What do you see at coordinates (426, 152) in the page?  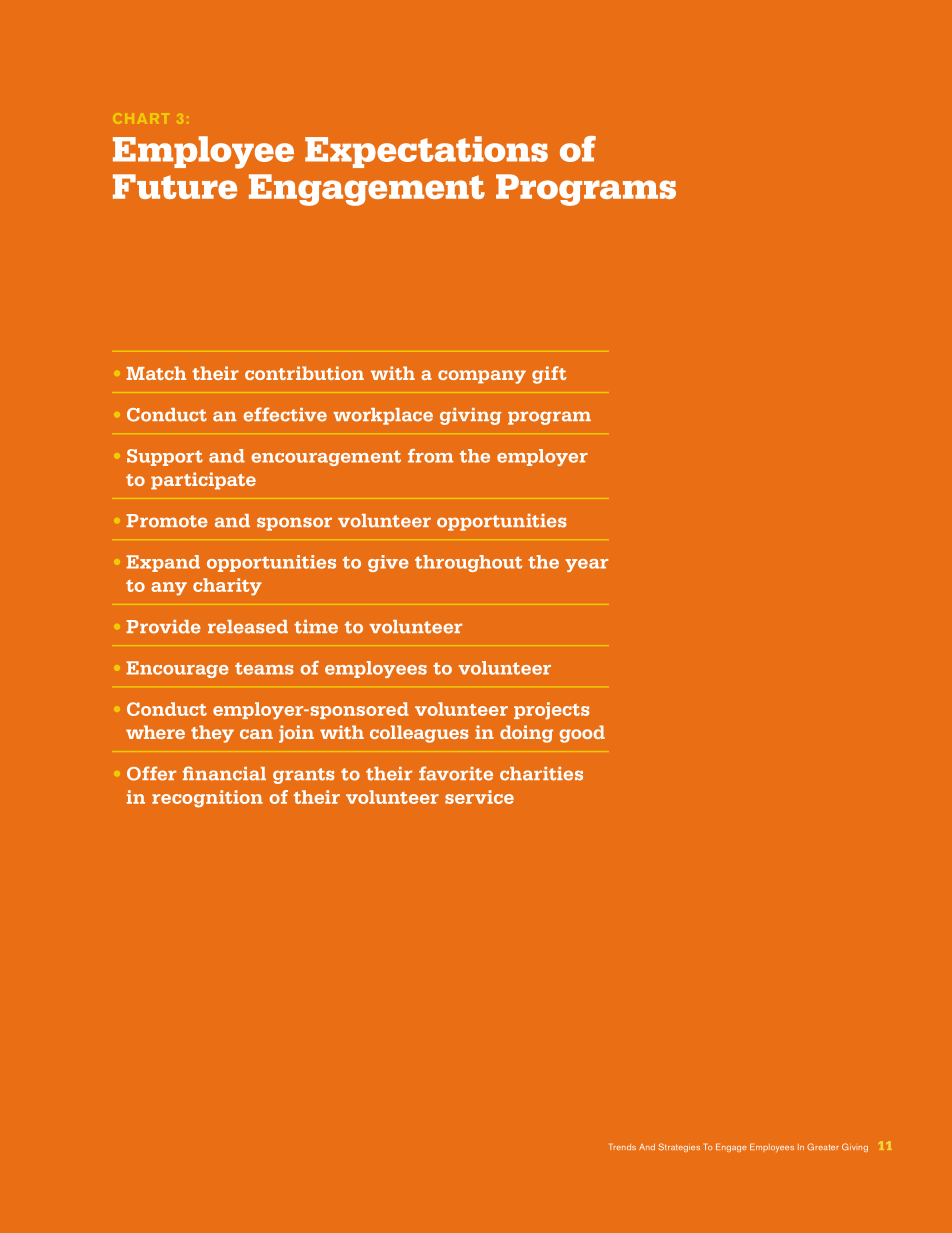 I see `Expectations` at bounding box center [426, 152].
